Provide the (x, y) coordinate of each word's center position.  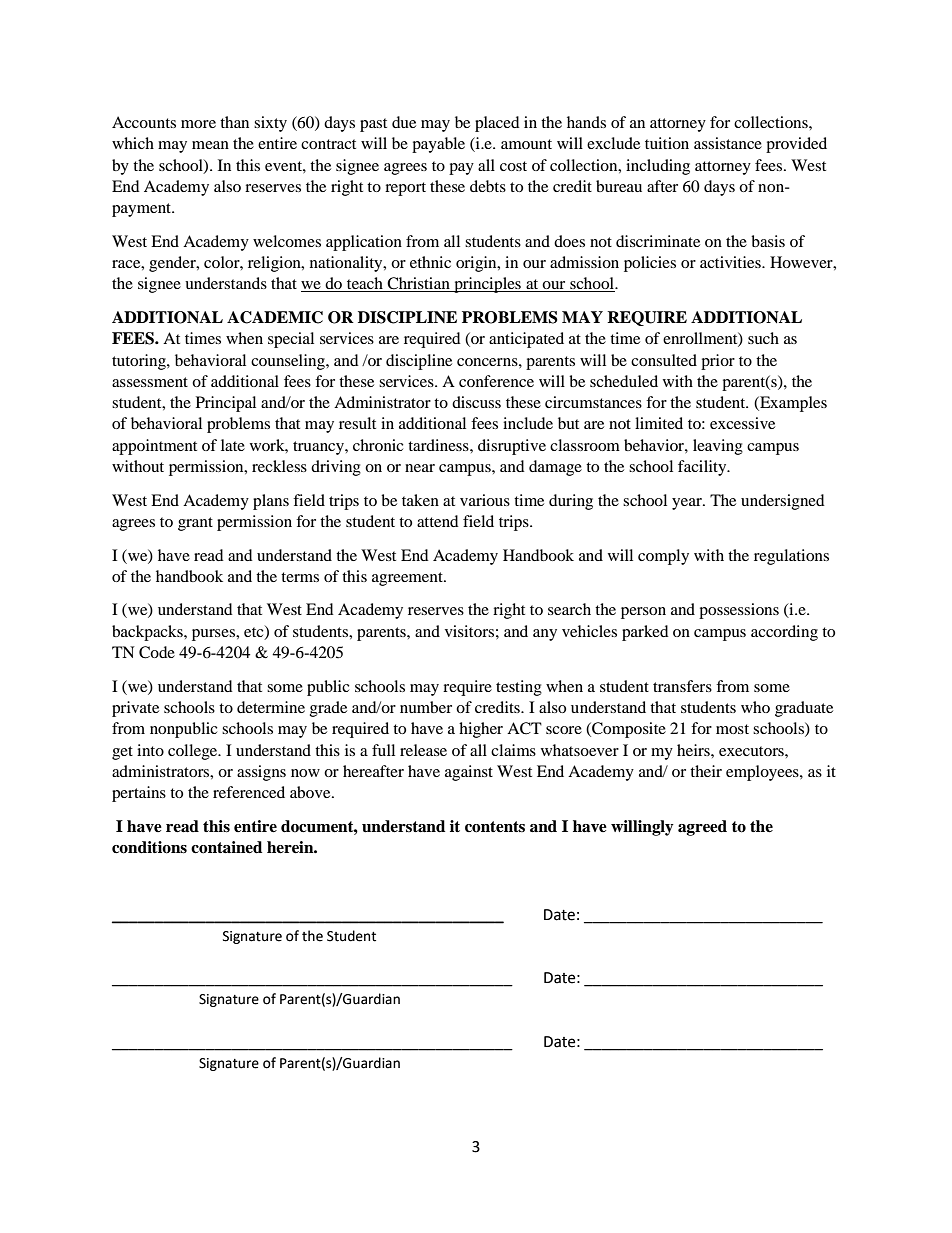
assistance (728, 143)
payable (438, 145)
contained (226, 847)
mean (210, 145)
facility (703, 468)
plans (271, 502)
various (485, 500)
